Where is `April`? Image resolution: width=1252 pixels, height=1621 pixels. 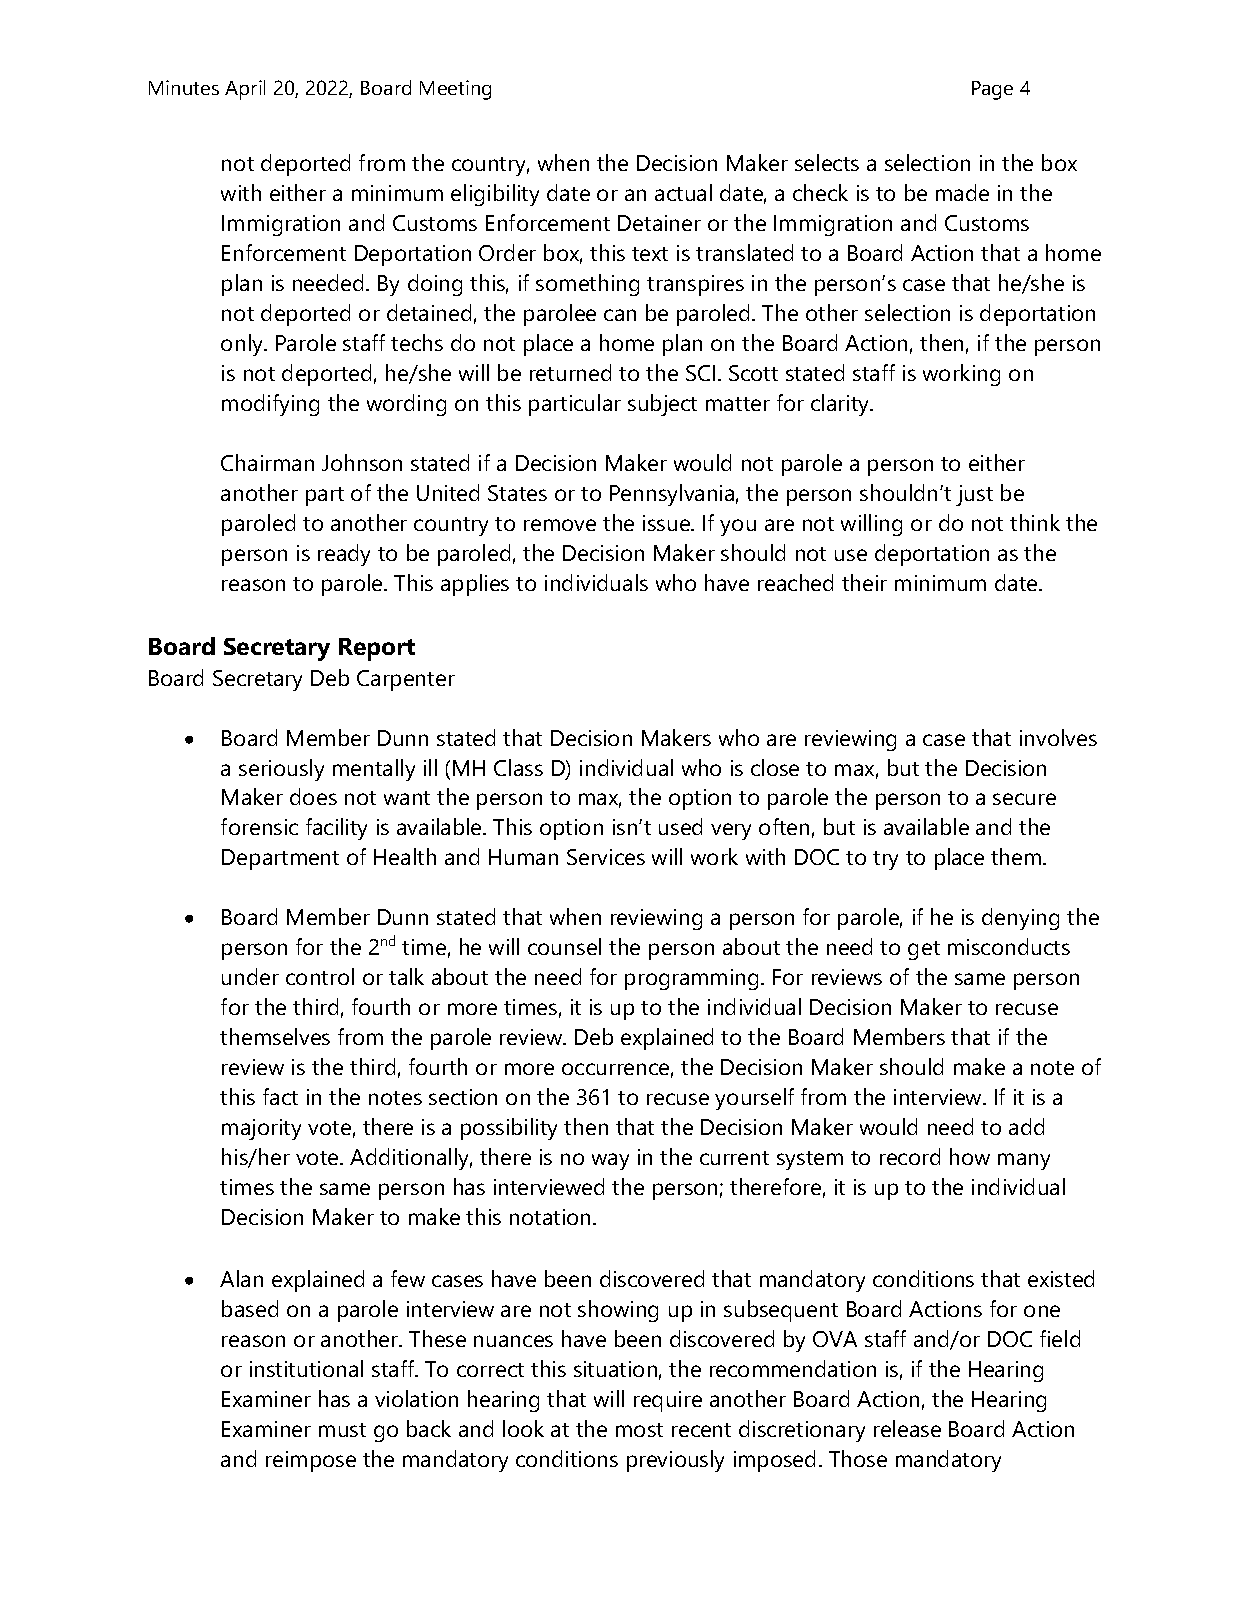 April is located at coordinates (245, 90).
